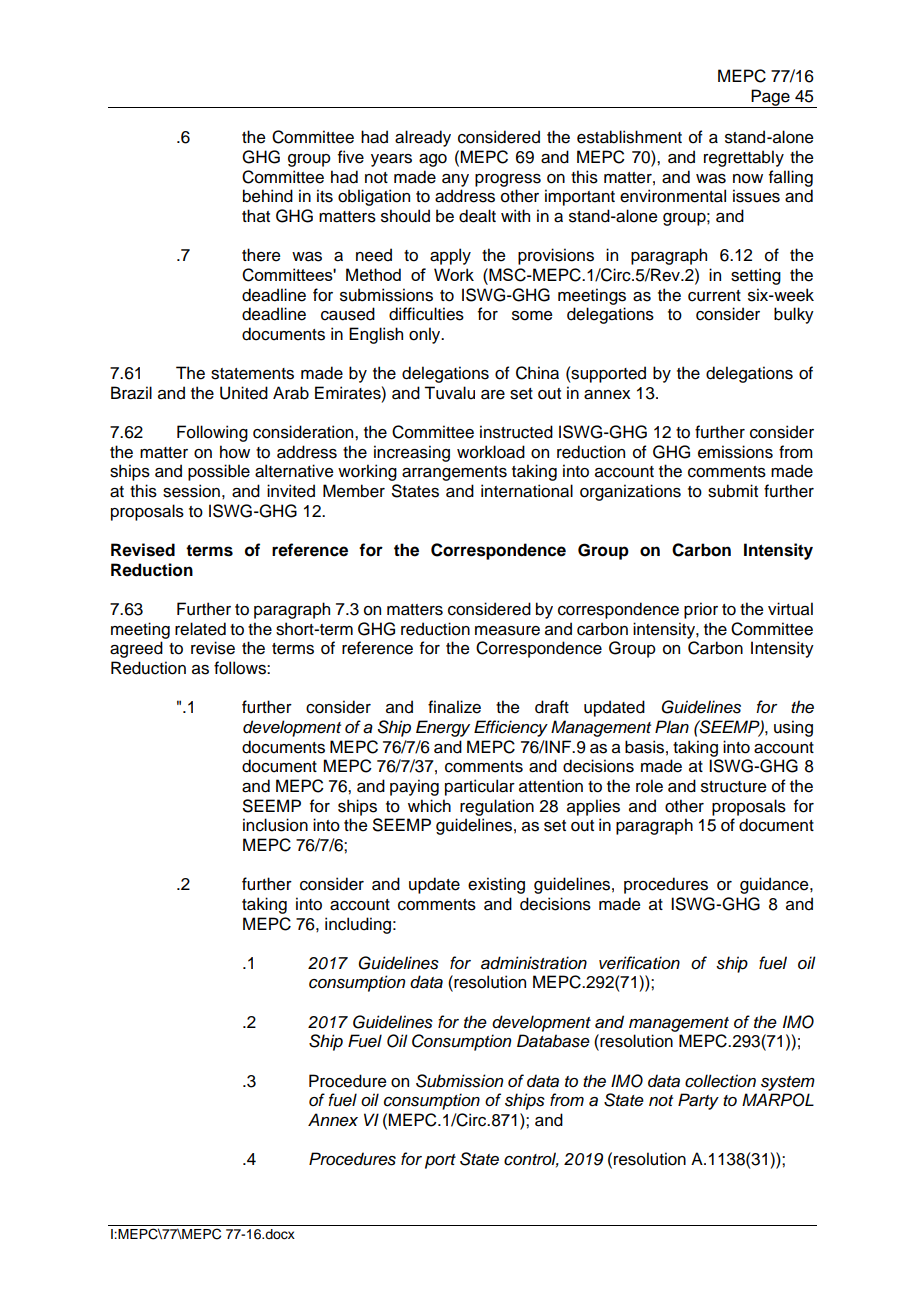 Image resolution: width=924 pixels, height=1308 pixels. I want to click on prior, so click(701, 610).
